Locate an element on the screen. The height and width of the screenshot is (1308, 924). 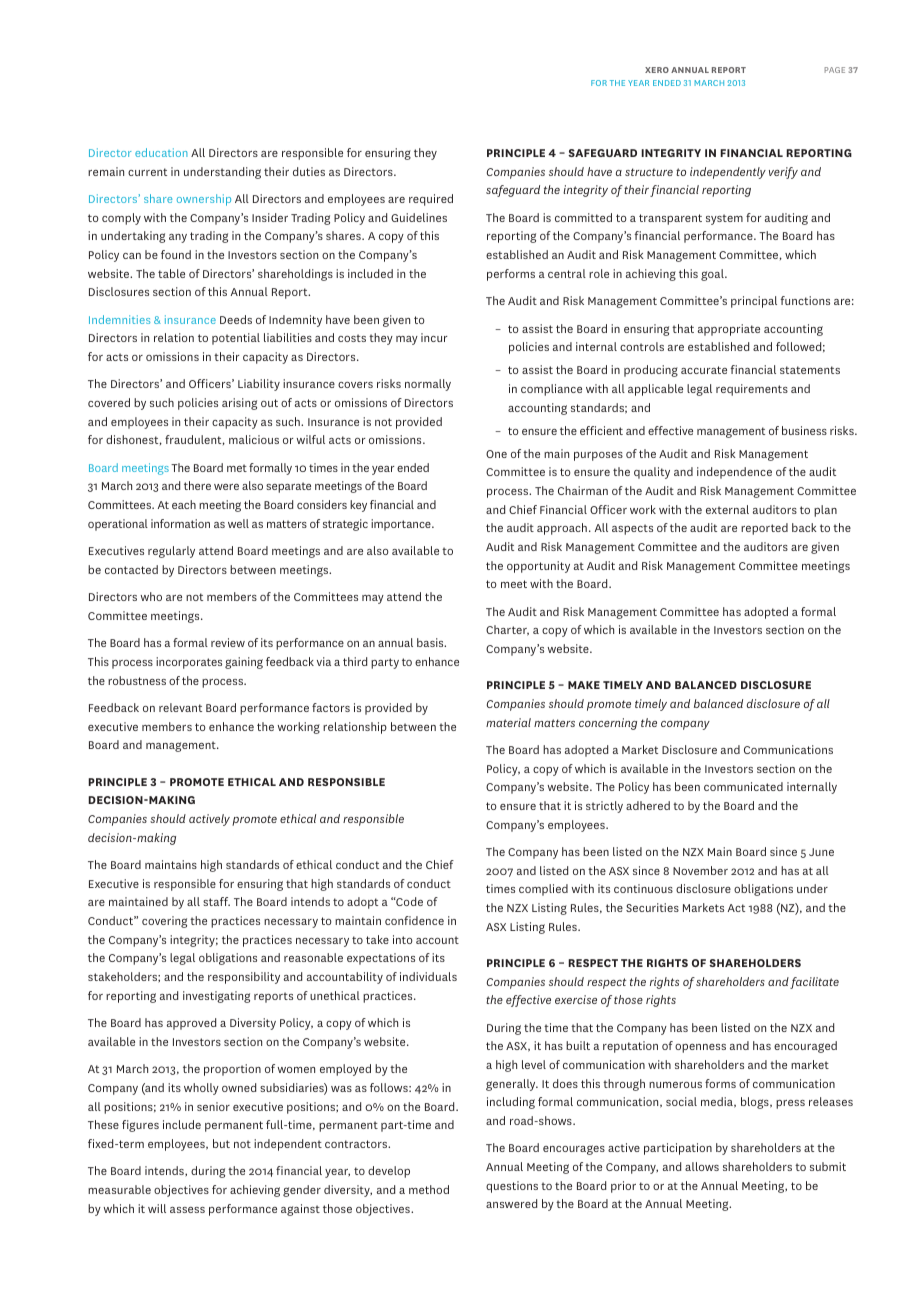
incorporates is located at coordinates (189, 663).
